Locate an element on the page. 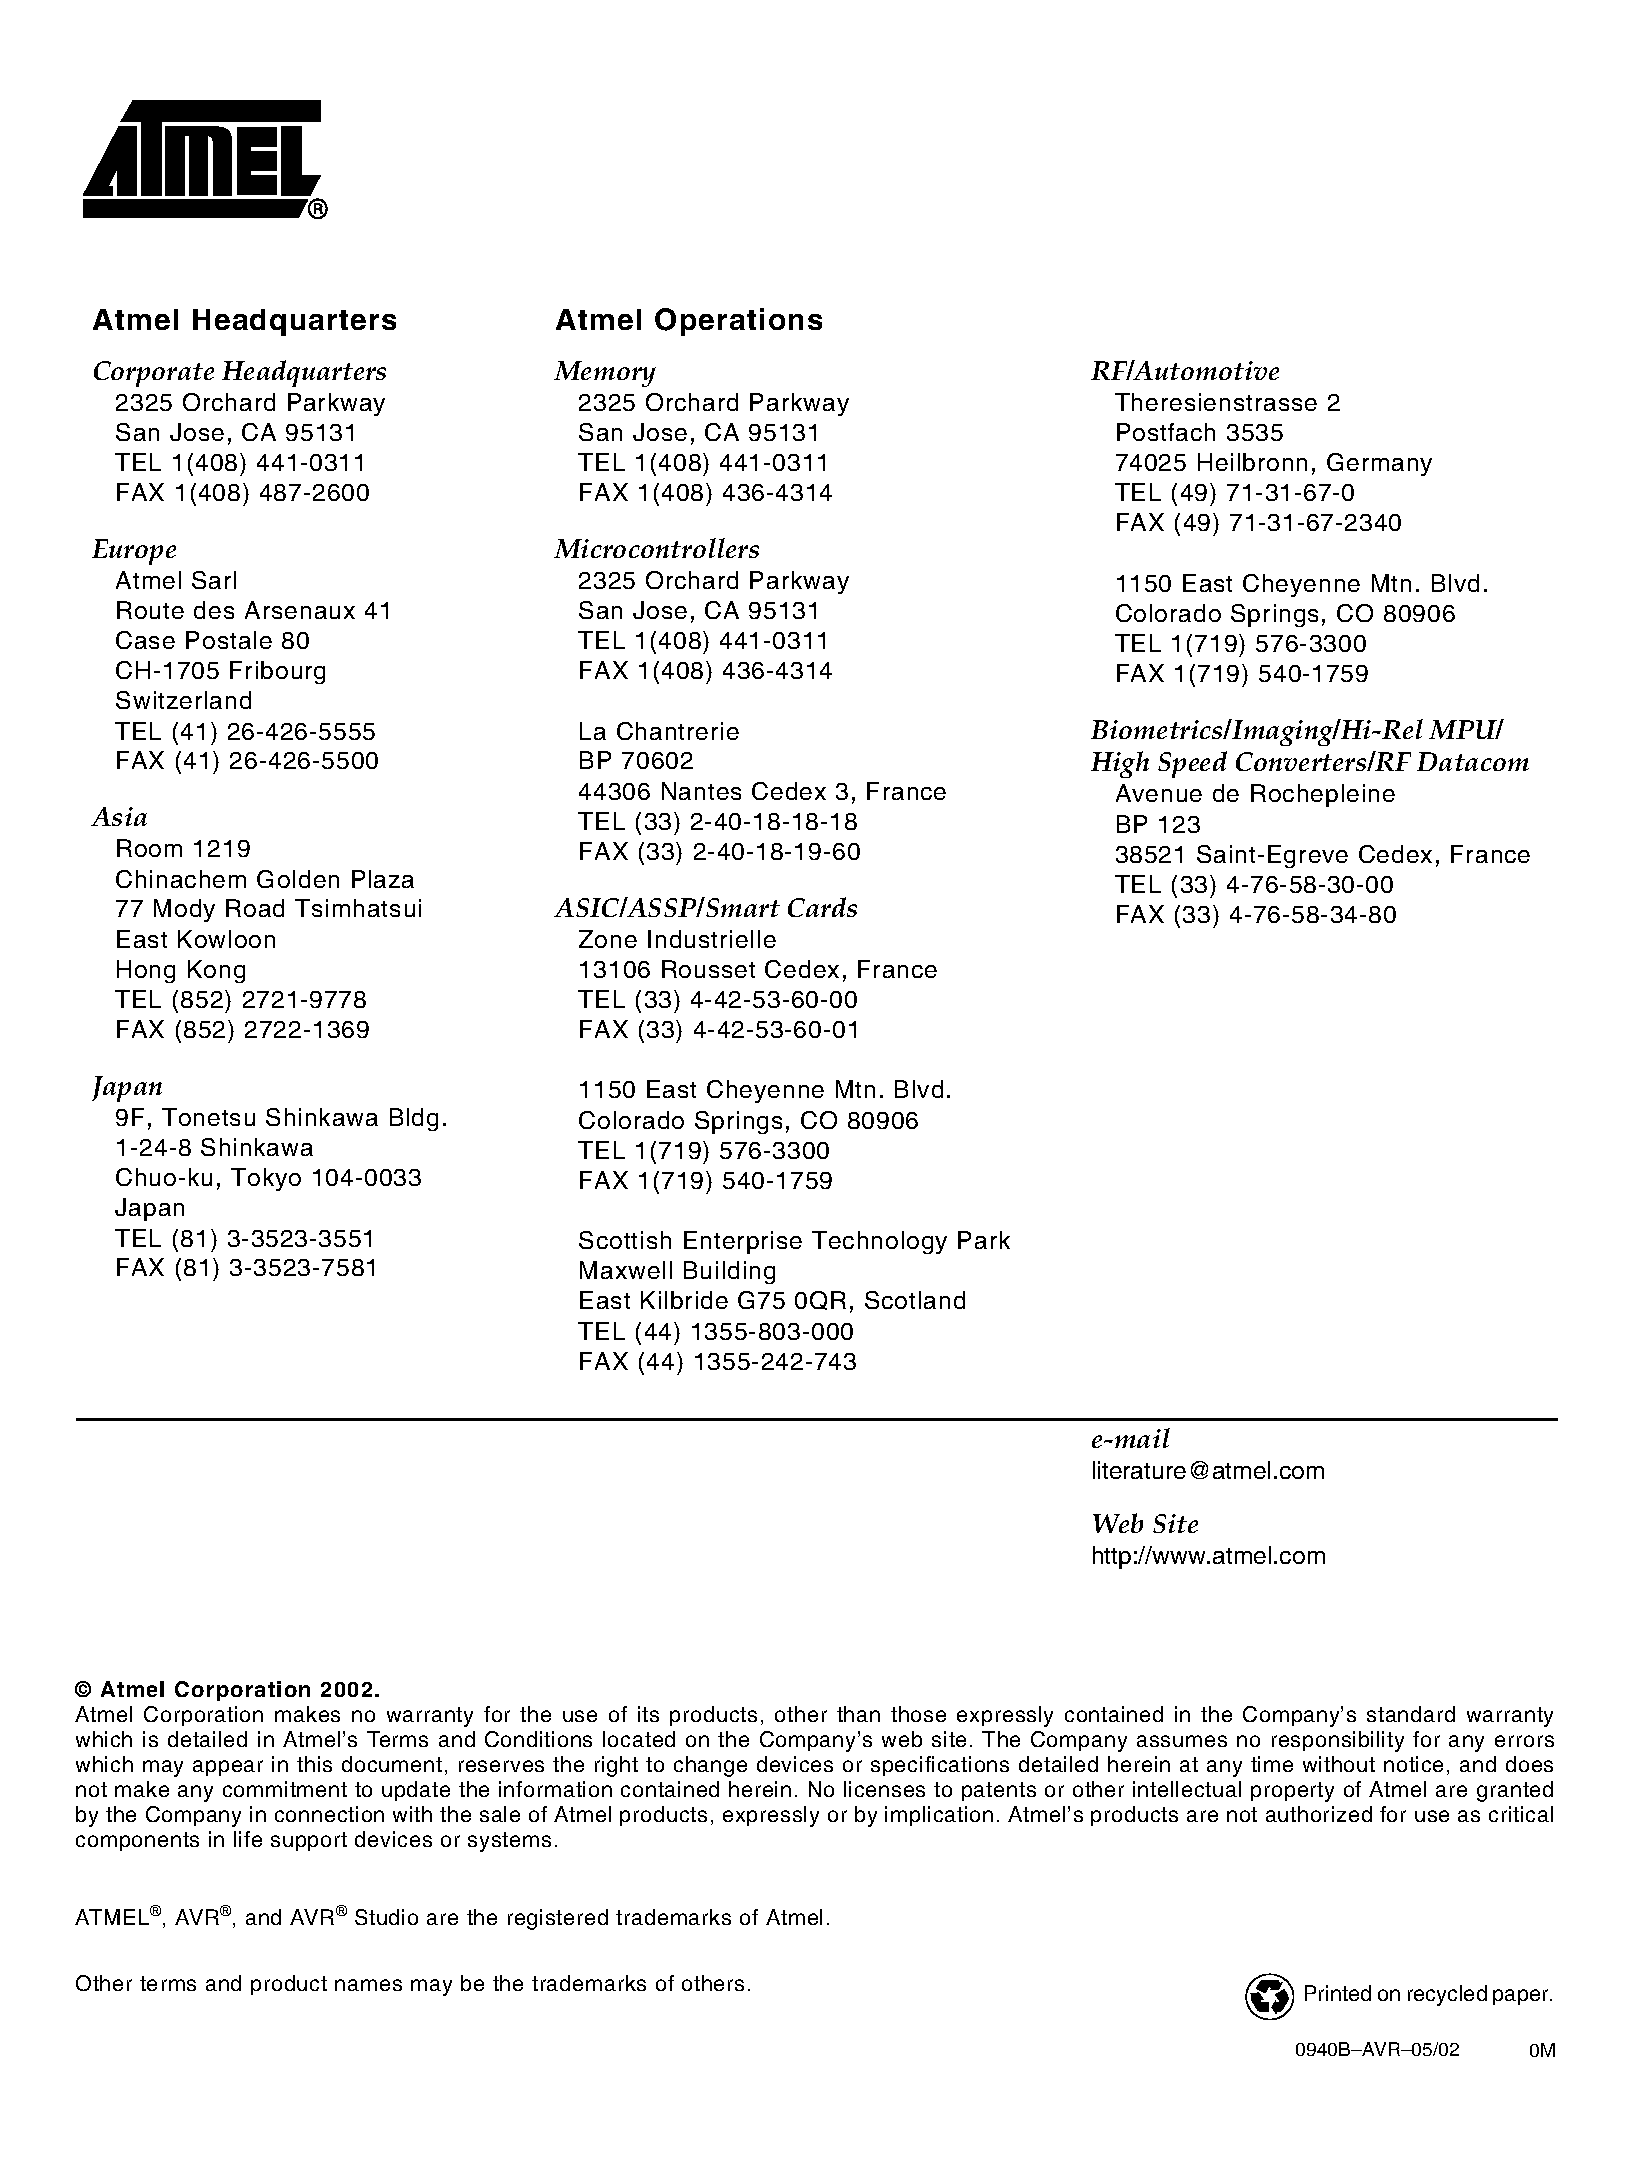 The height and width of the document is (2170, 1630). implication is located at coordinates (939, 1816).
